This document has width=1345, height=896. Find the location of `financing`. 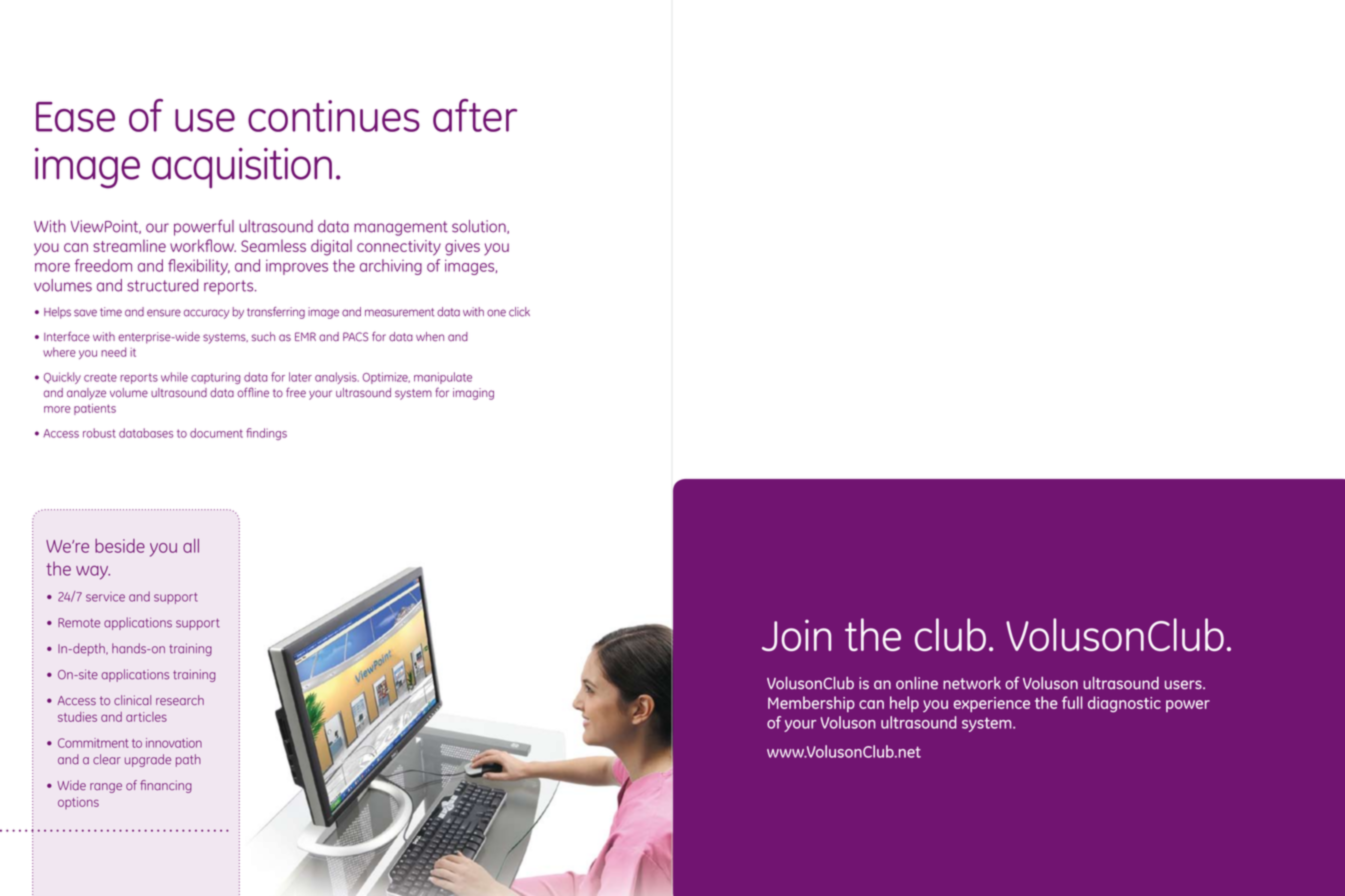

financing is located at coordinates (166, 786).
